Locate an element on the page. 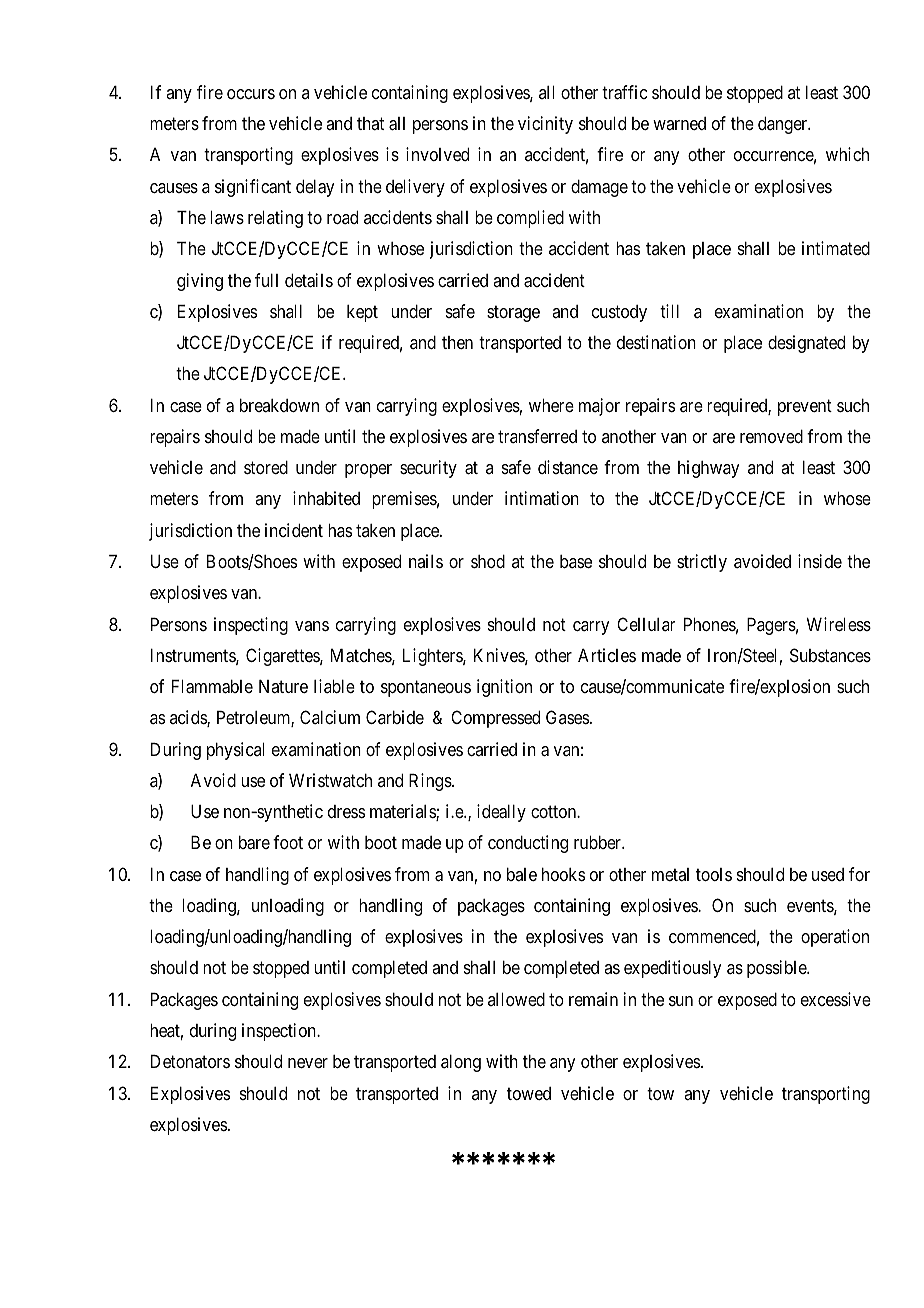 The height and width of the document is (1308, 924). inspection is located at coordinates (280, 1032).
